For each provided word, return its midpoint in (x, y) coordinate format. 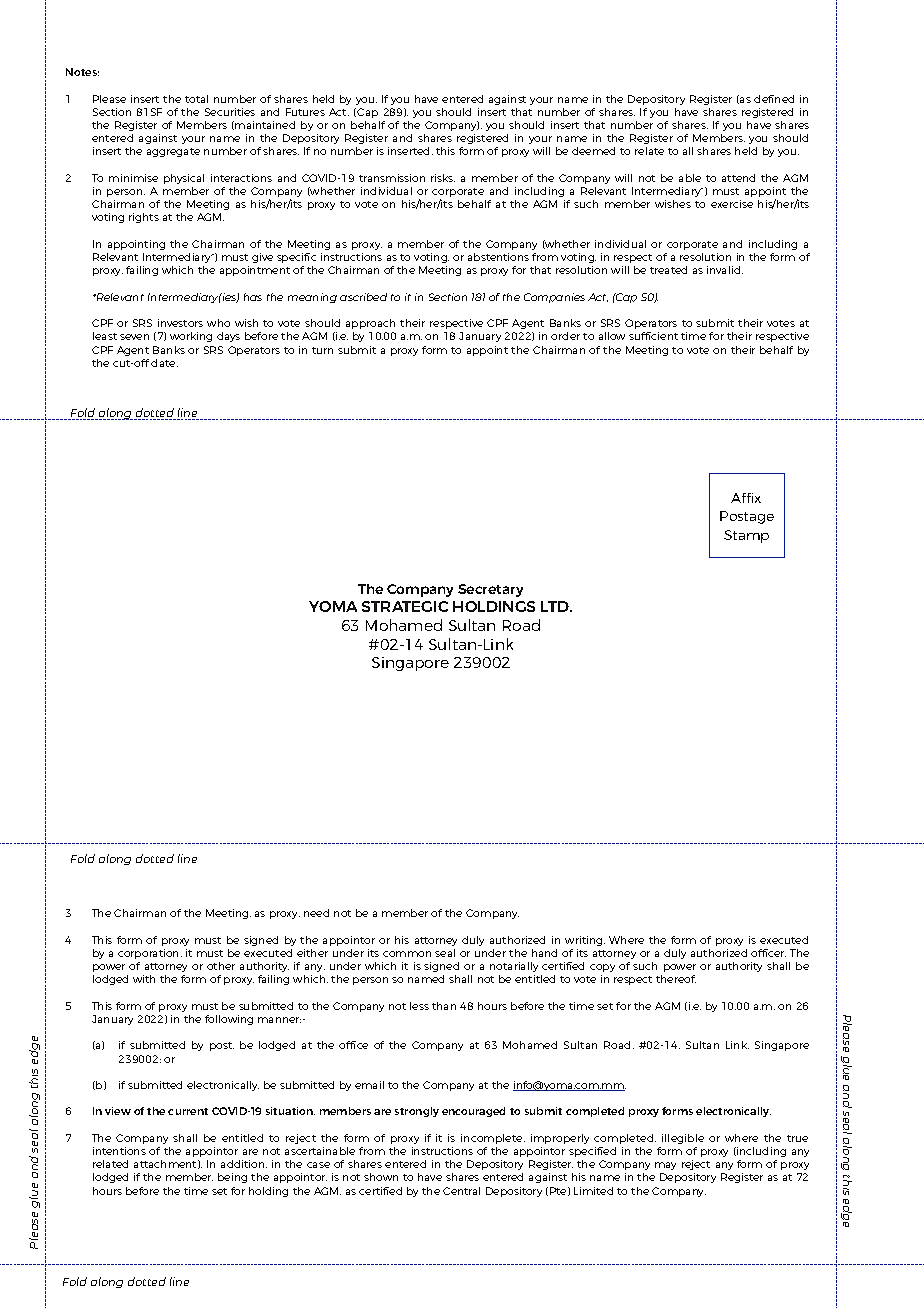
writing (585, 941)
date (164, 363)
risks (443, 178)
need (316, 913)
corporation (150, 954)
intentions (119, 1151)
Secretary (490, 590)
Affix (746, 498)
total (196, 99)
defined (774, 99)
